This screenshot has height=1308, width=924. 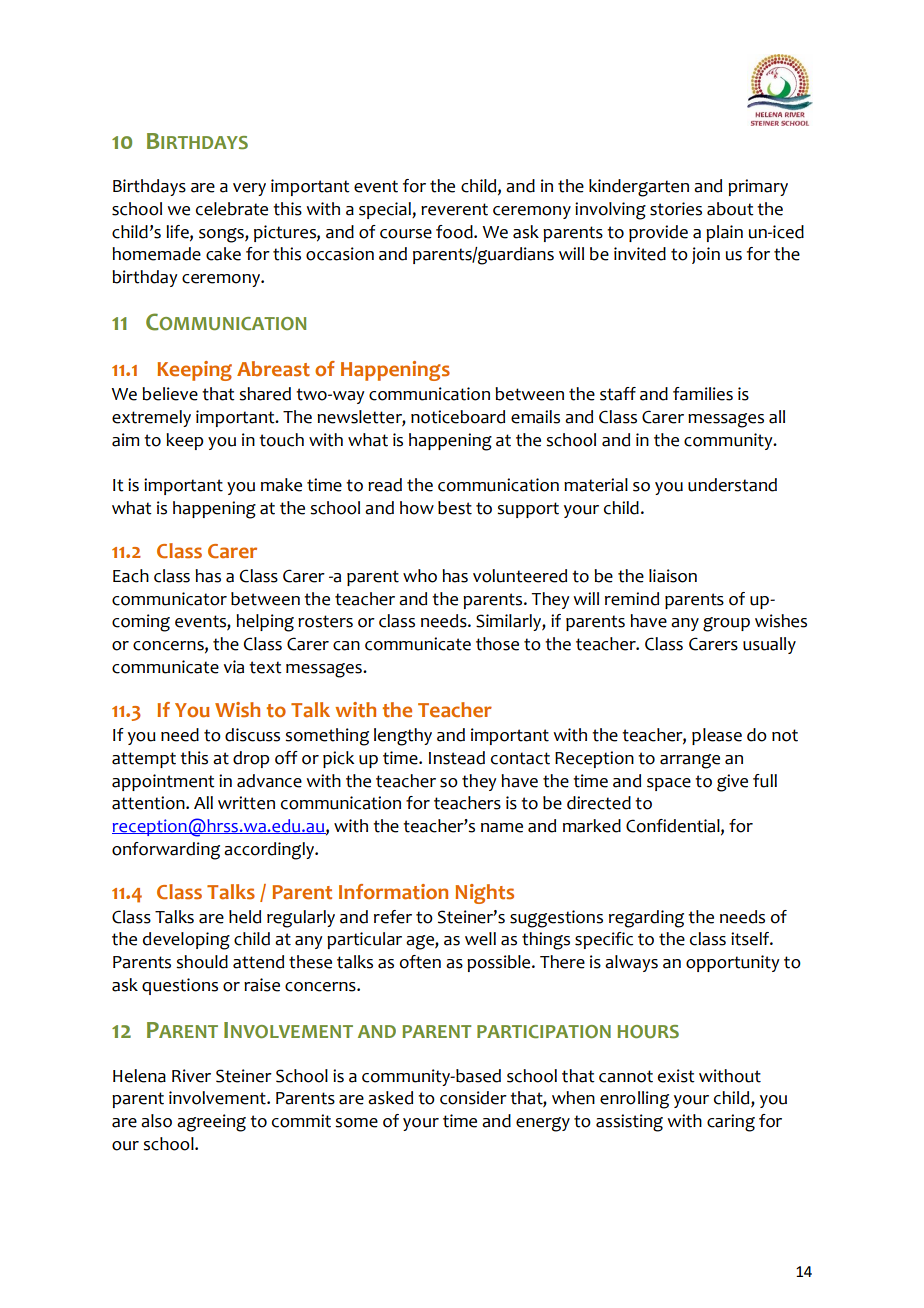 I want to click on reverent, so click(x=454, y=209).
